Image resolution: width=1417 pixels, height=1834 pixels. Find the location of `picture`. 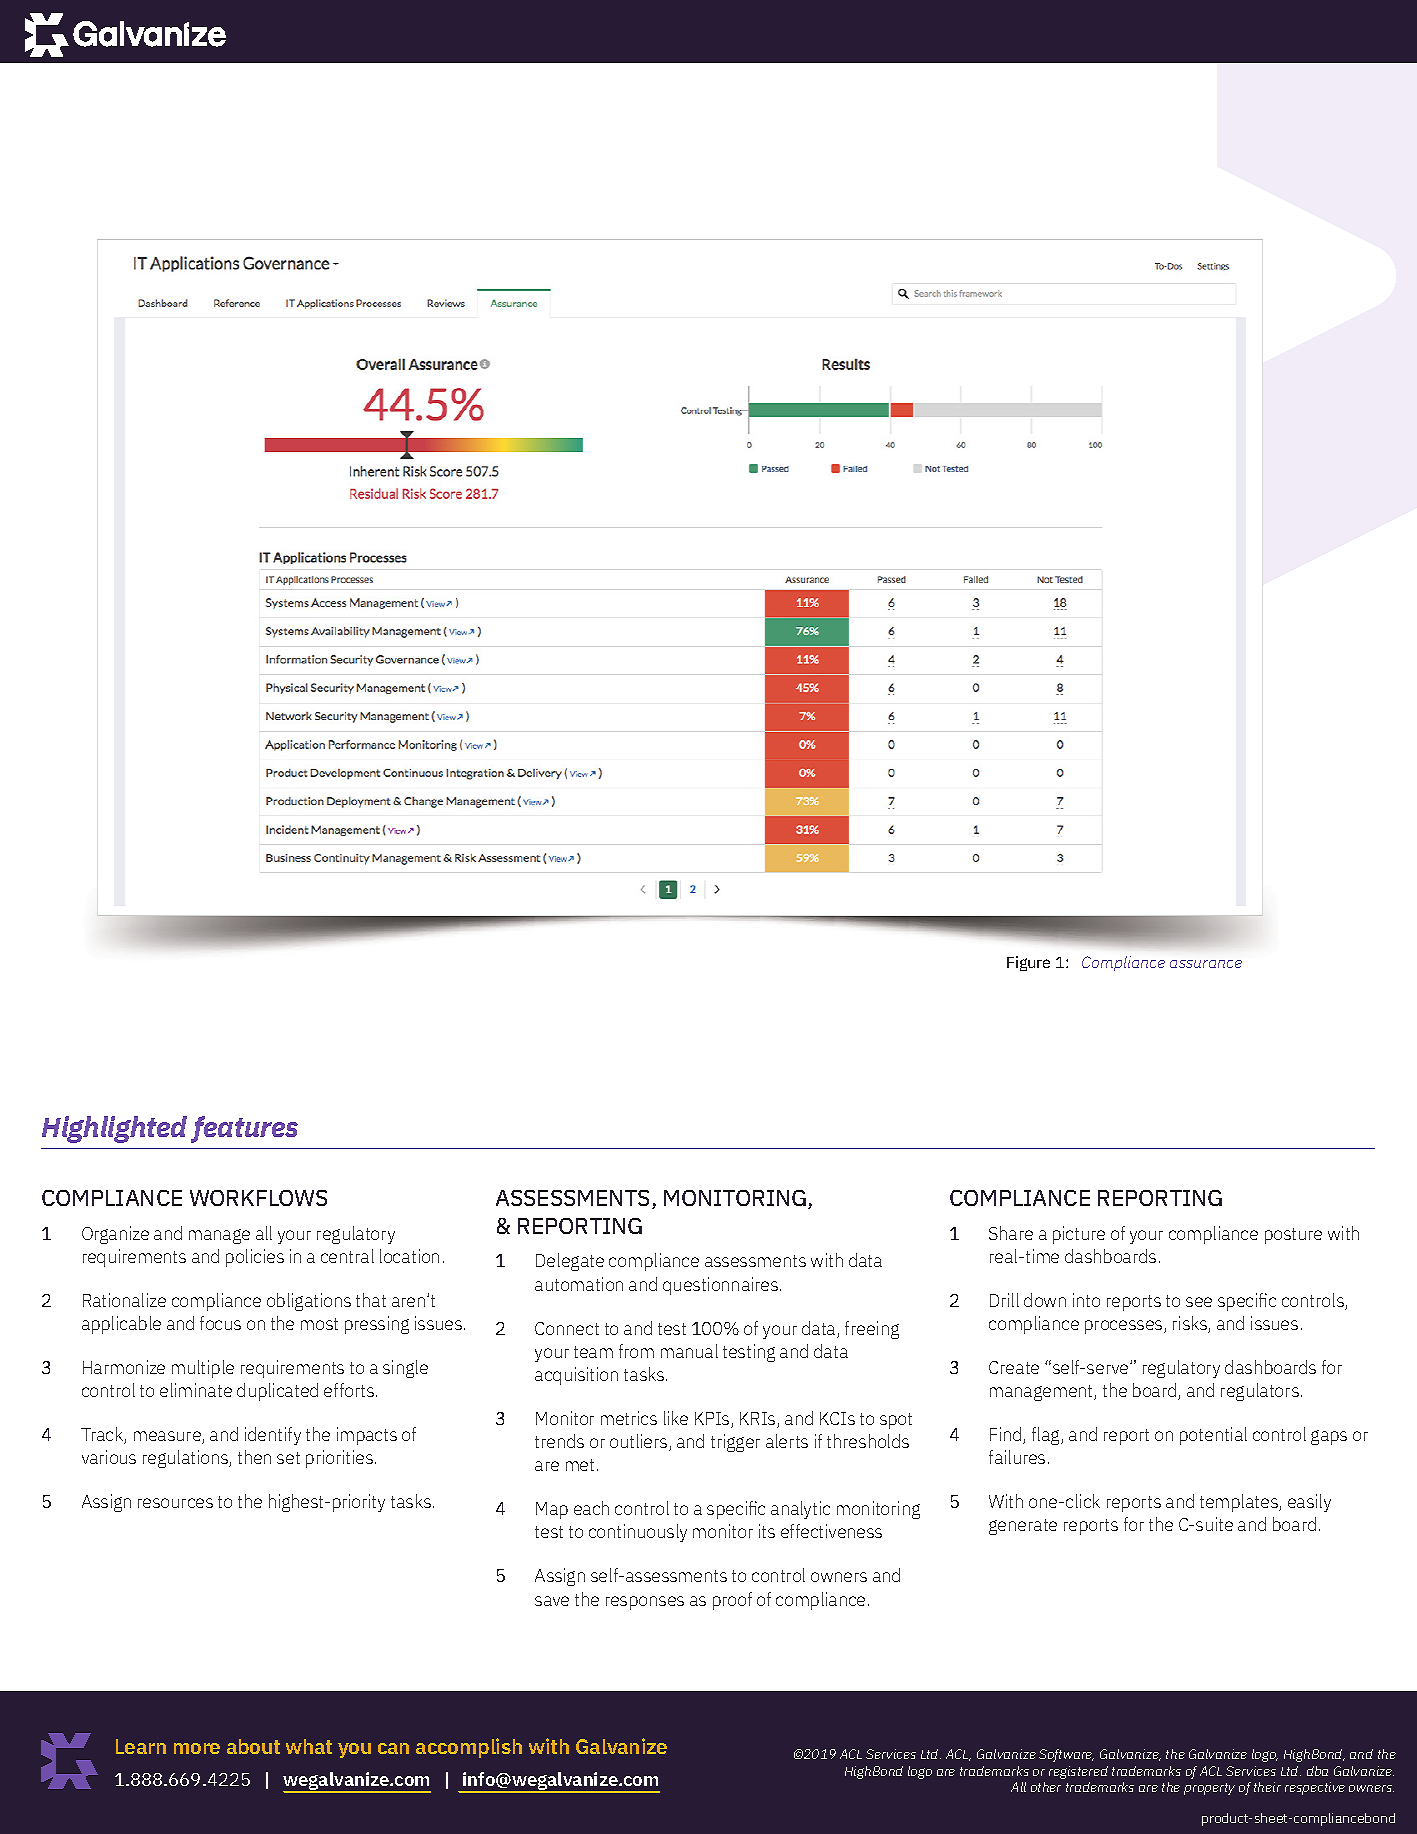

picture is located at coordinates (1079, 1235).
